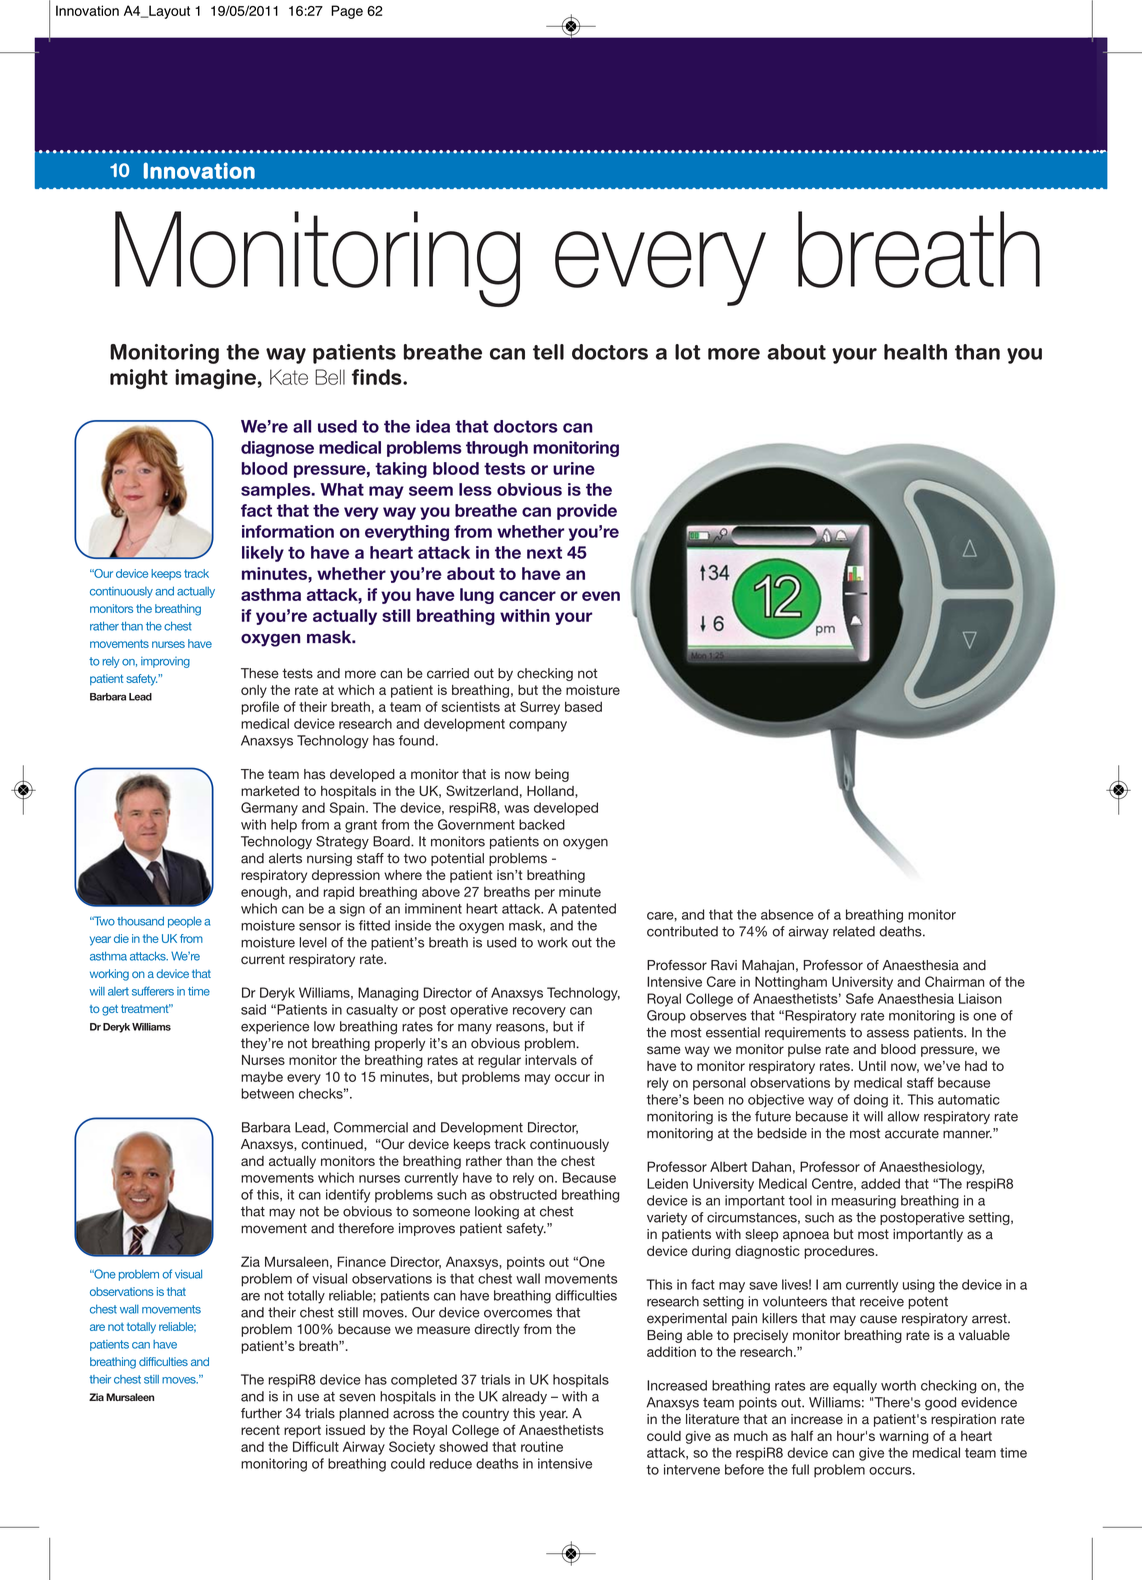 This screenshot has width=1142, height=1580. I want to click on intervals, so click(551, 1060).
